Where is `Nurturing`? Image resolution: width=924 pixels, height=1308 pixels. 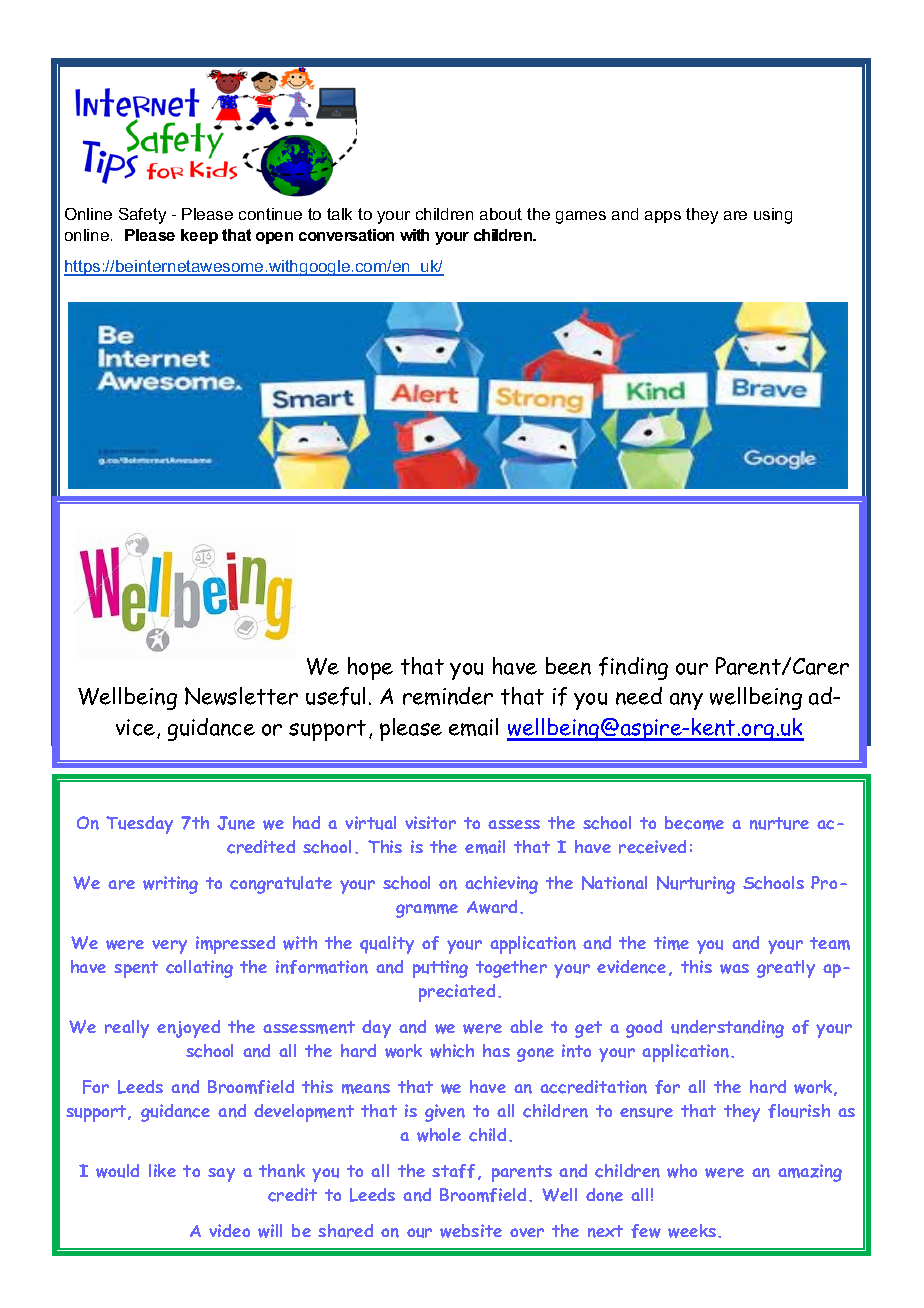 Nurturing is located at coordinates (696, 885).
